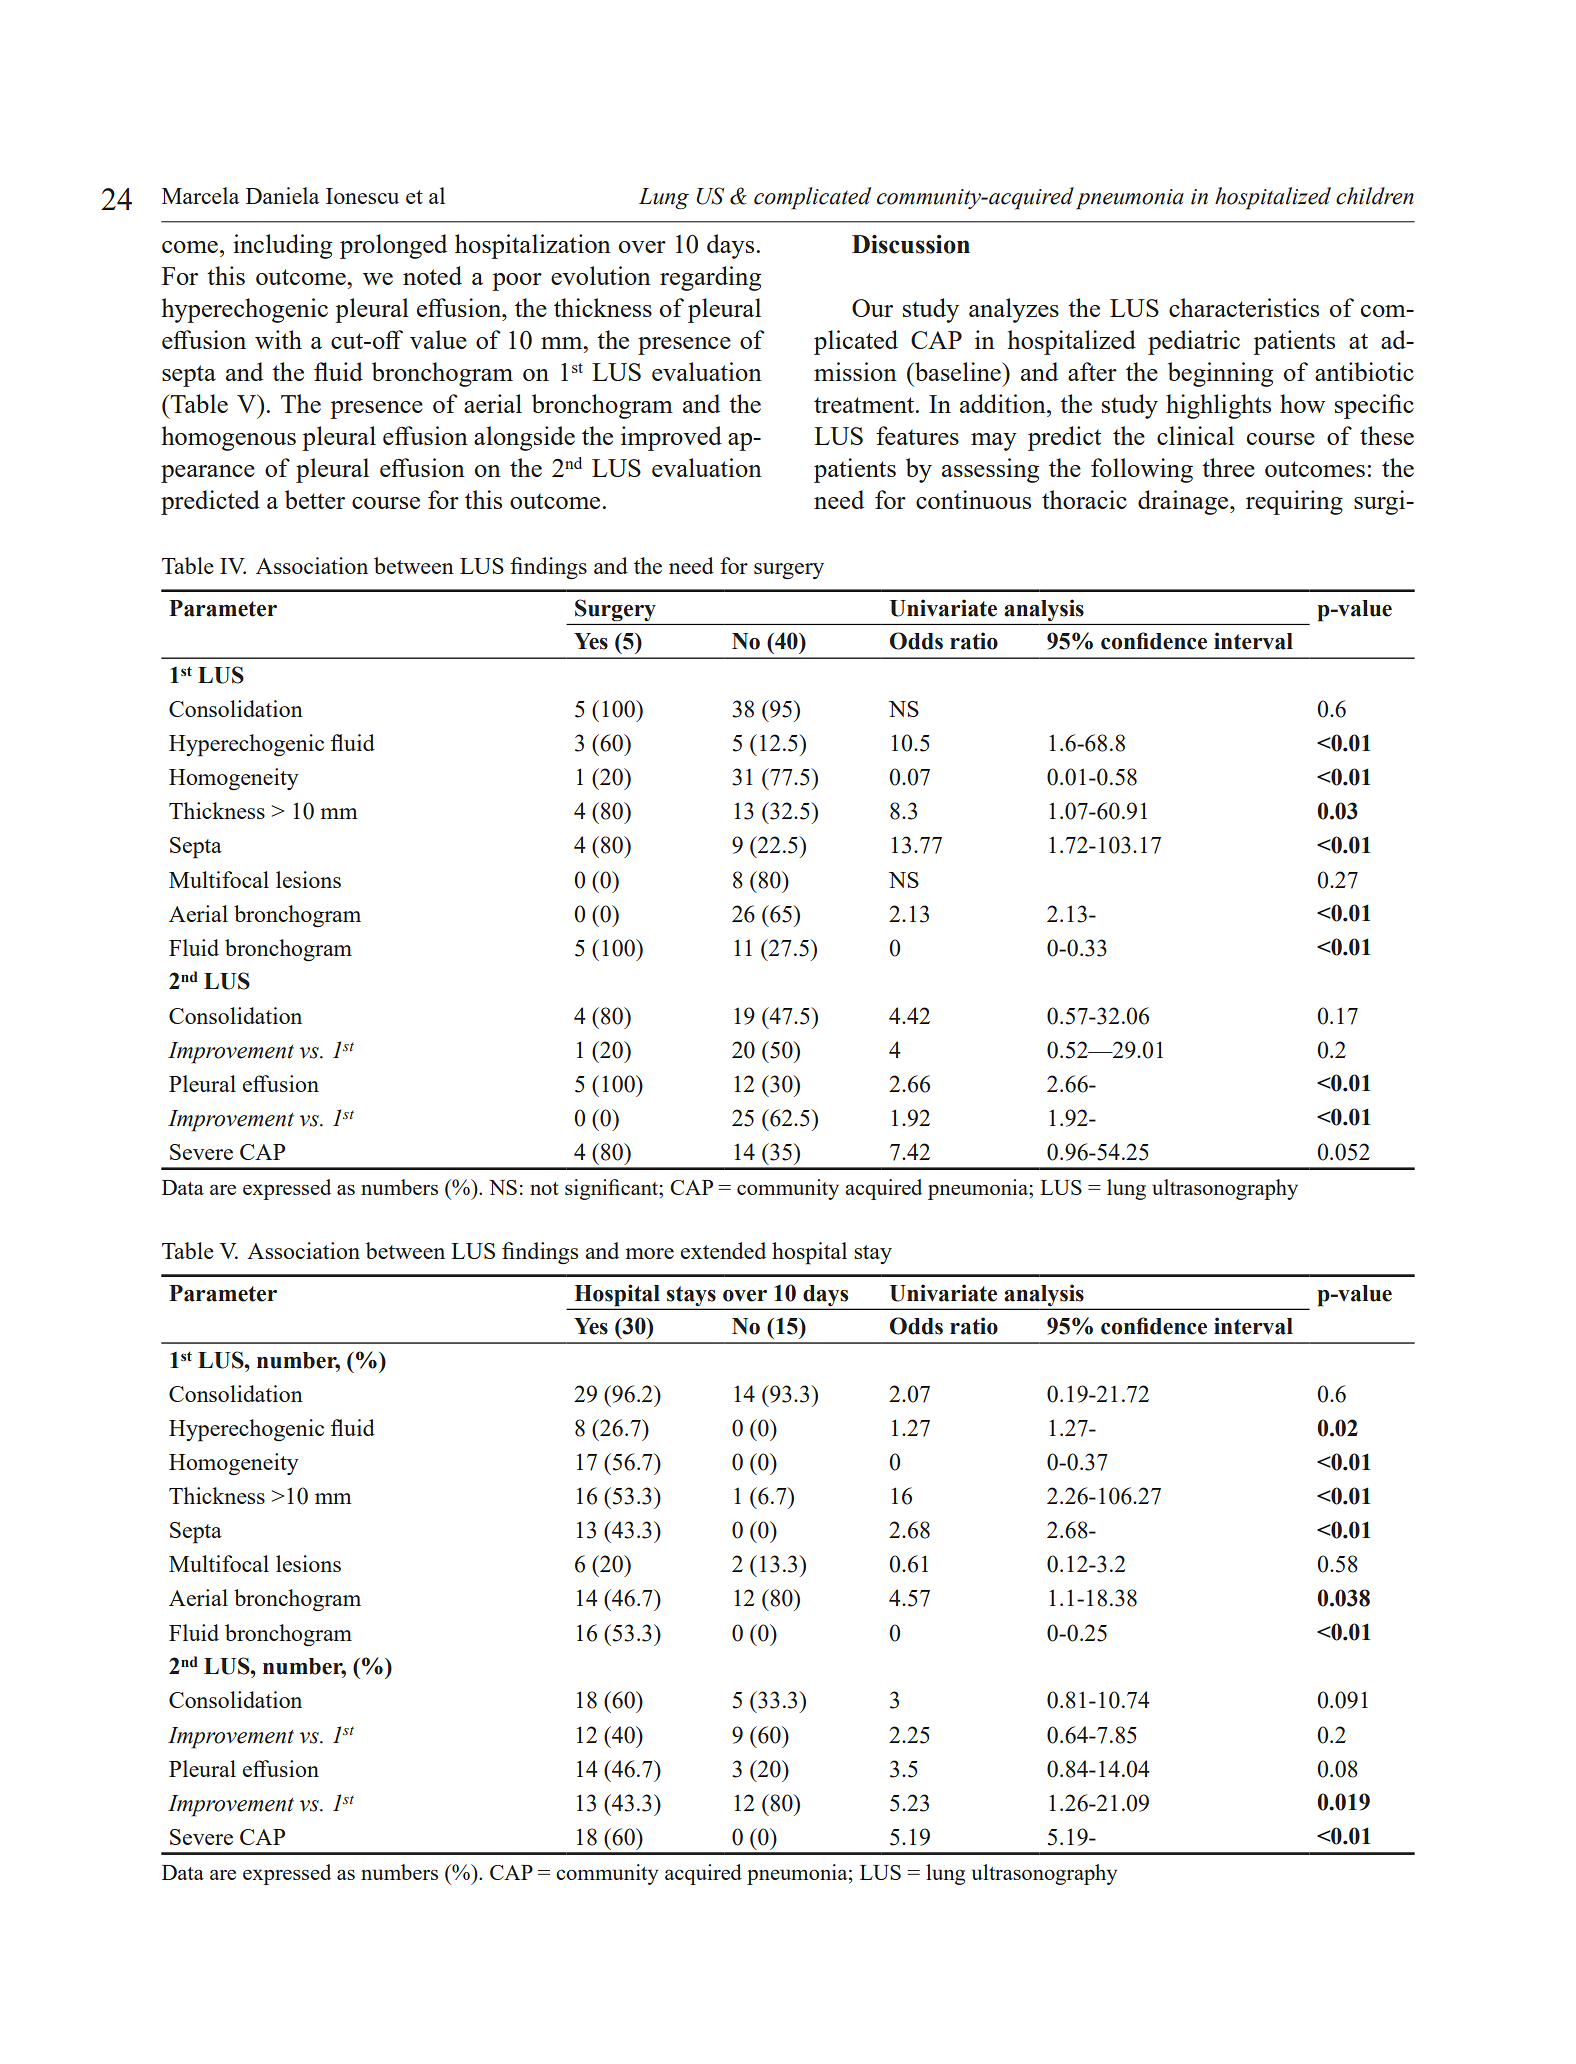 This screenshot has height=2064, width=1576. Describe the element at coordinates (1375, 196) in the screenshot. I see `children` at that location.
